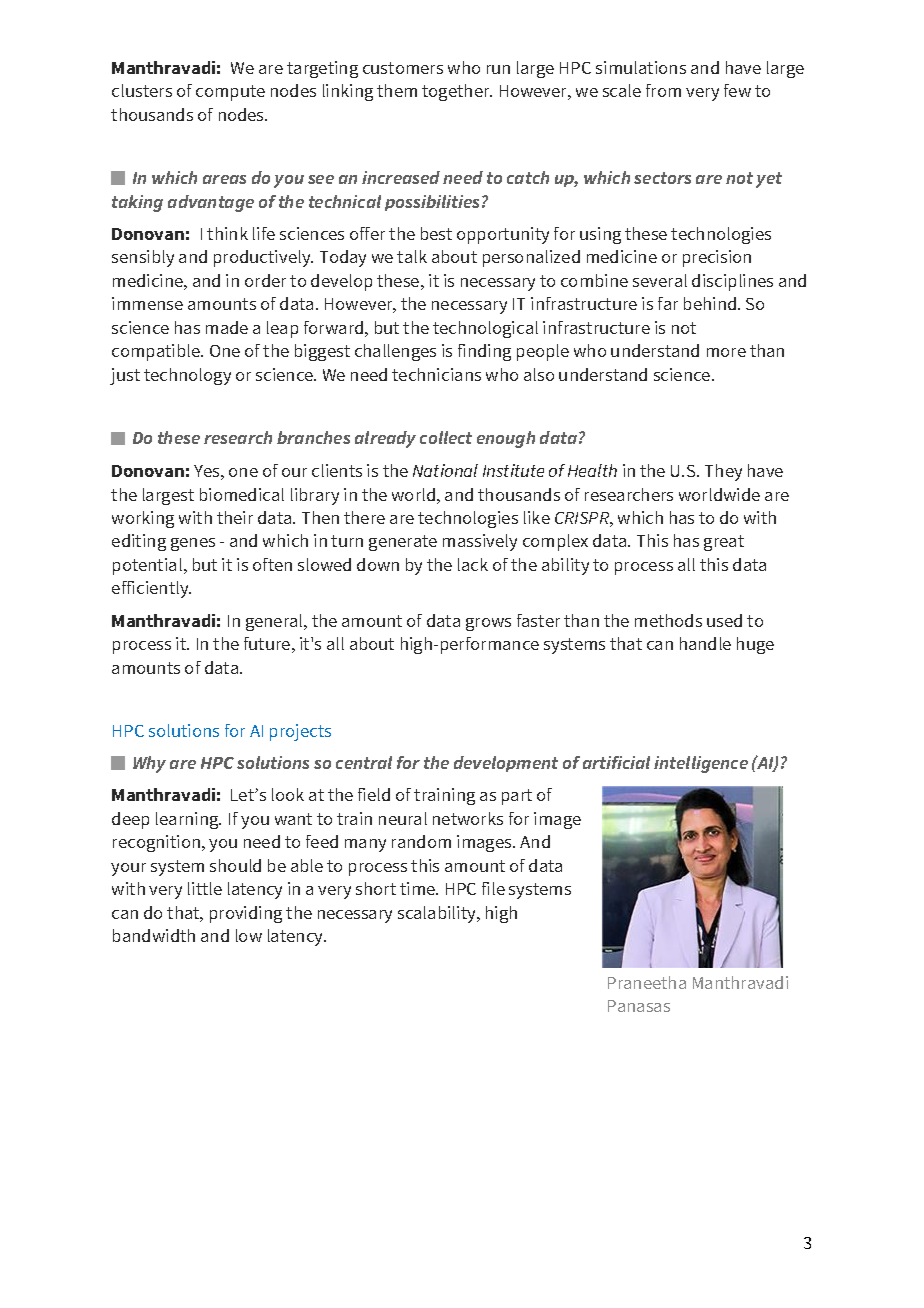 Image resolution: width=924 pixels, height=1308 pixels. Describe the element at coordinates (445, 470) in the screenshot. I see `National` at that location.
